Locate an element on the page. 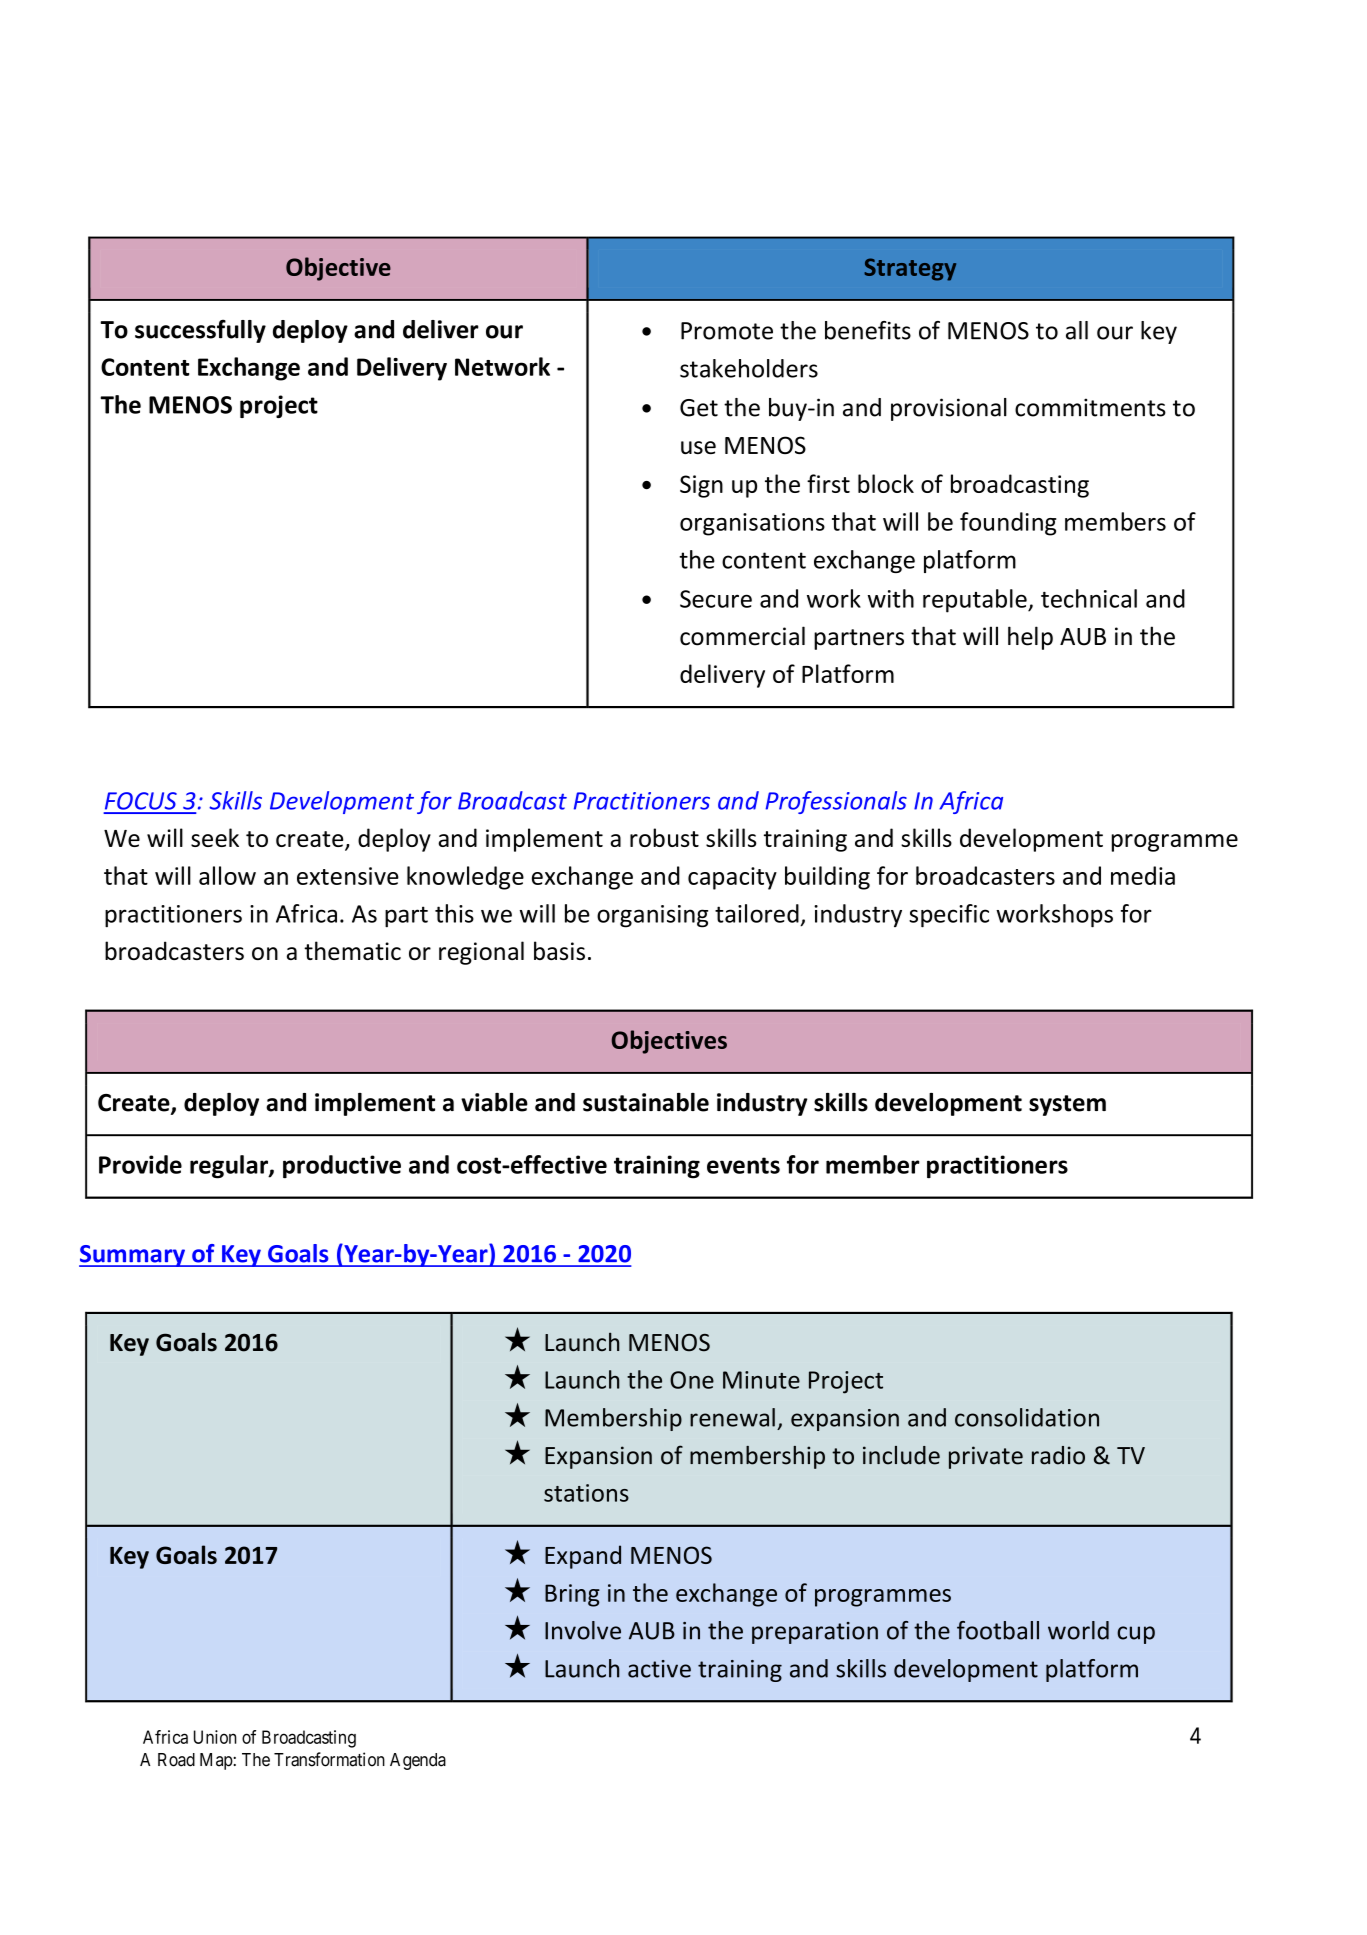 This image has width=1367, height=1935. Strategy is located at coordinates (910, 269).
